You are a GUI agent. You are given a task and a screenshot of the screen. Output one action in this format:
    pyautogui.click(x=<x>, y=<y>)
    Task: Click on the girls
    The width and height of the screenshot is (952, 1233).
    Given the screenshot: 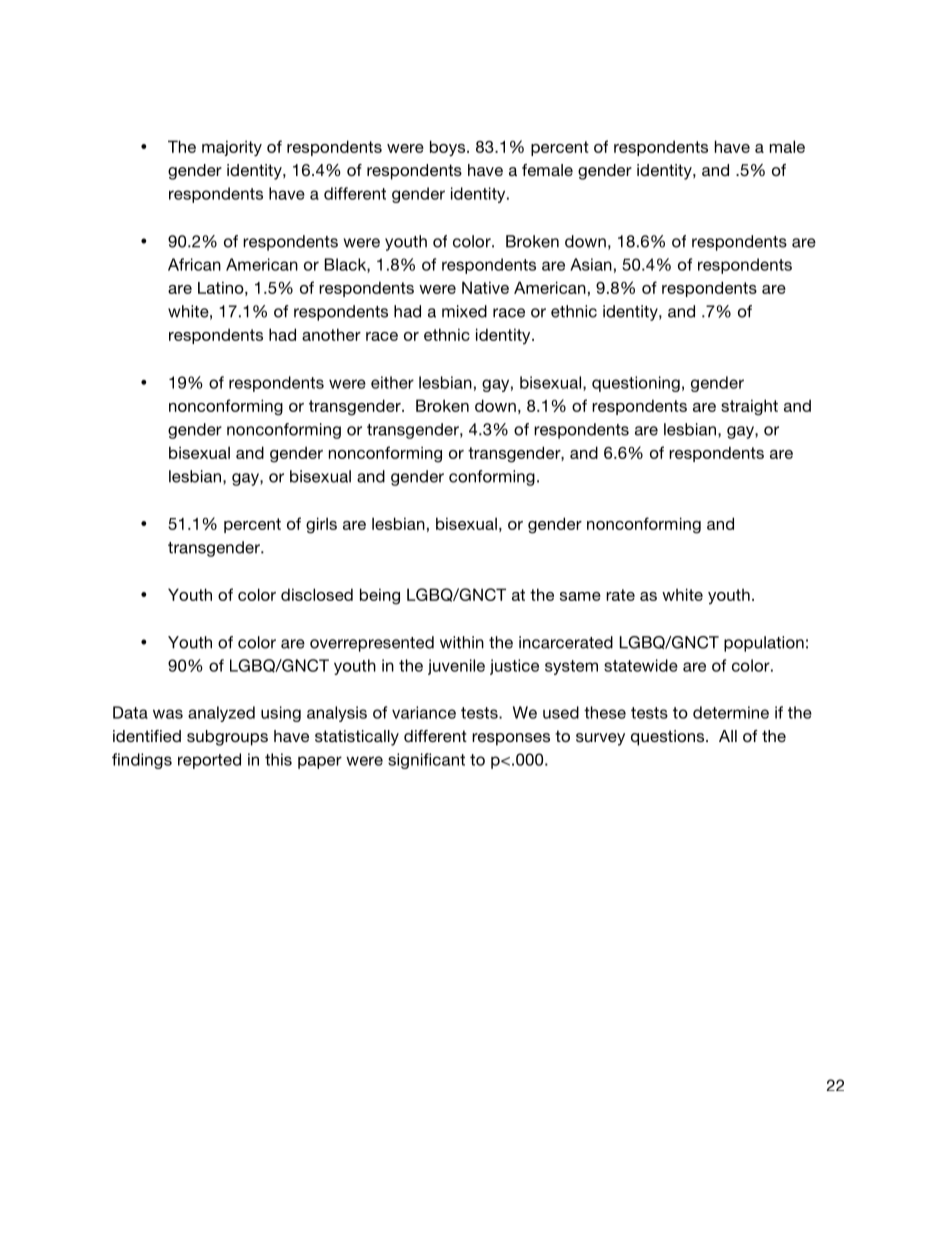 What is the action you would take?
    pyautogui.click(x=321, y=525)
